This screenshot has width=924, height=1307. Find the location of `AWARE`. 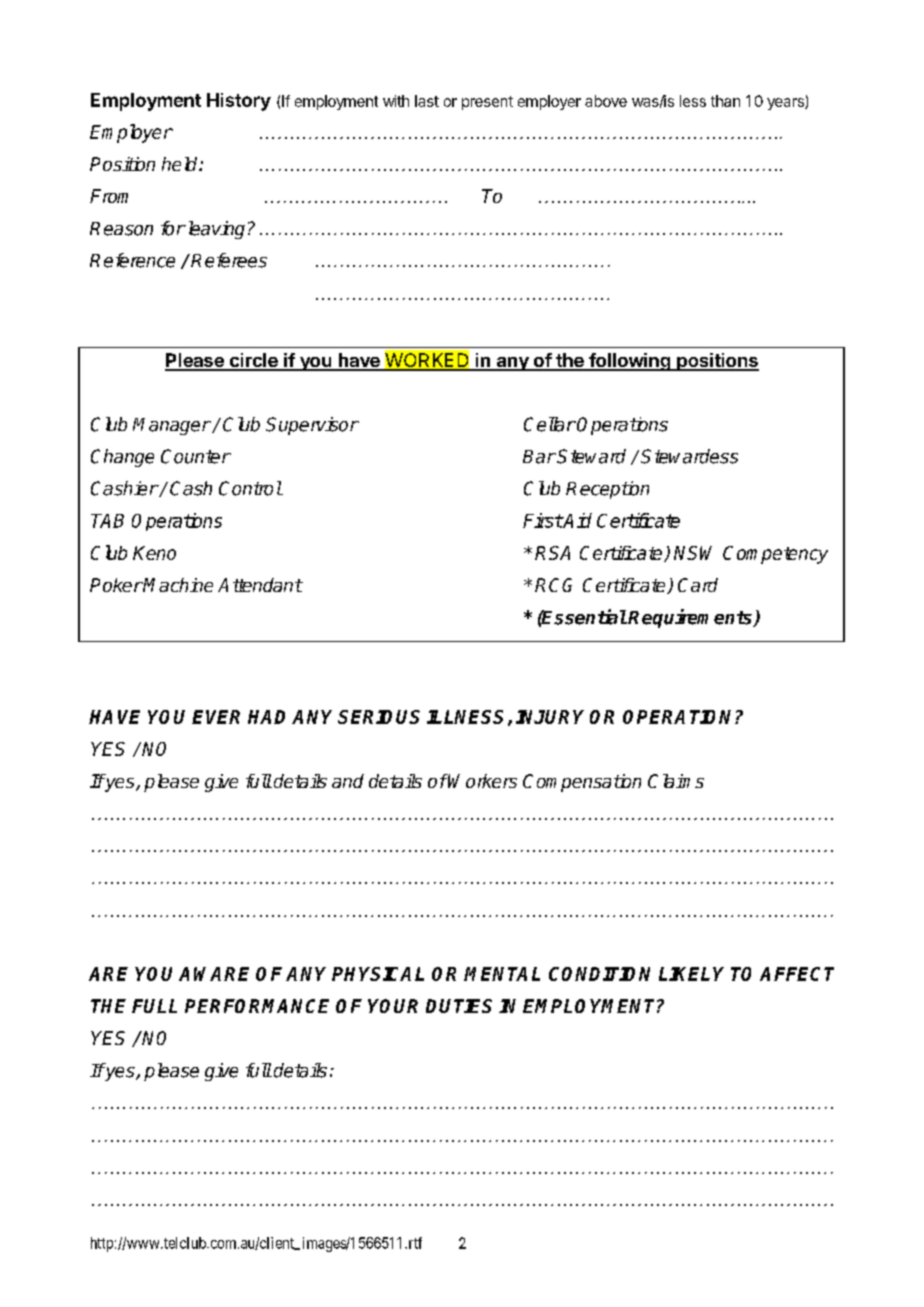

AWARE is located at coordinates (214, 974).
